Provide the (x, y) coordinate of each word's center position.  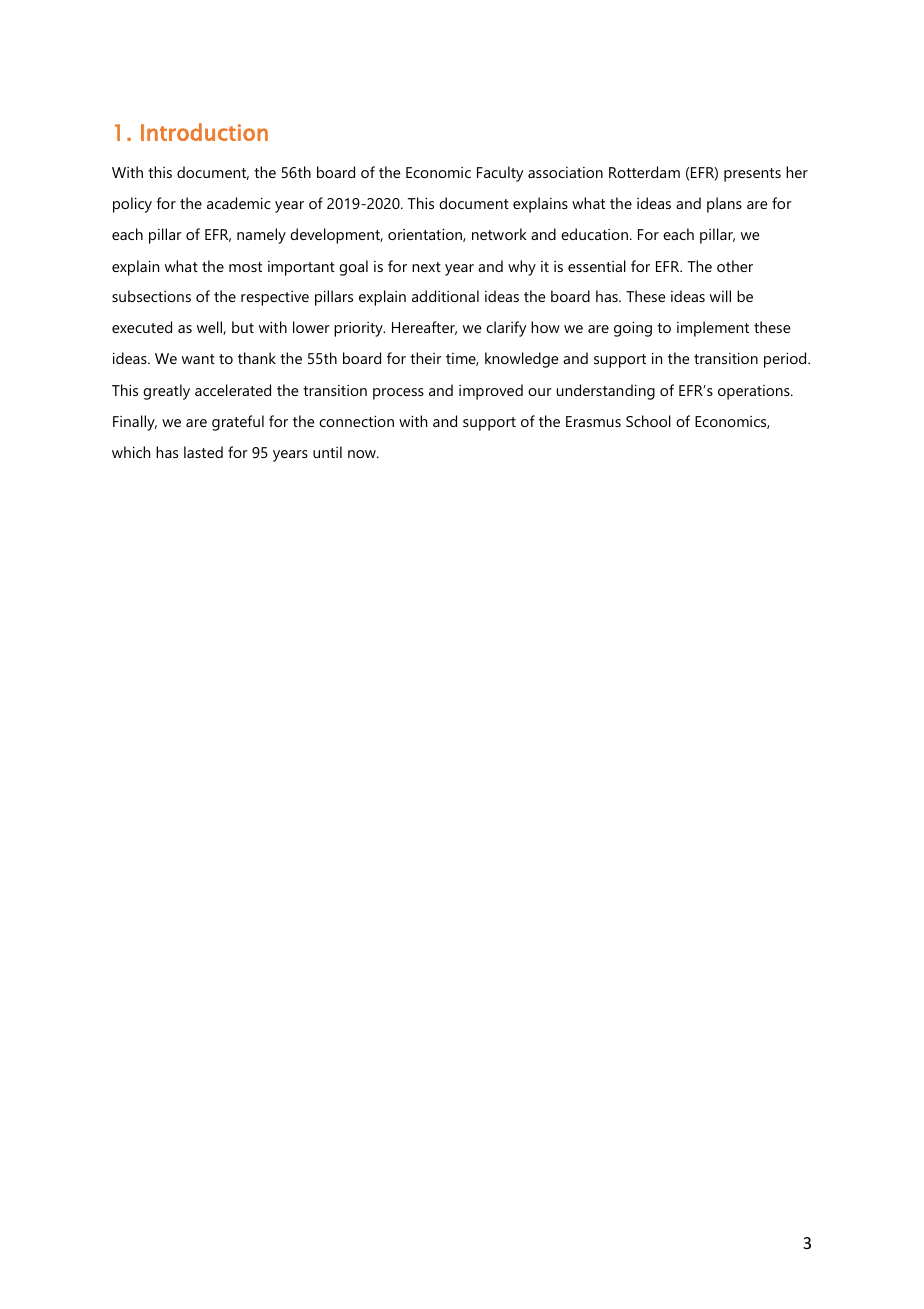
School (648, 421)
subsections (151, 296)
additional (445, 296)
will (720, 296)
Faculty (500, 174)
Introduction (204, 132)
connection (356, 421)
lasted (203, 452)
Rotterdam (644, 172)
